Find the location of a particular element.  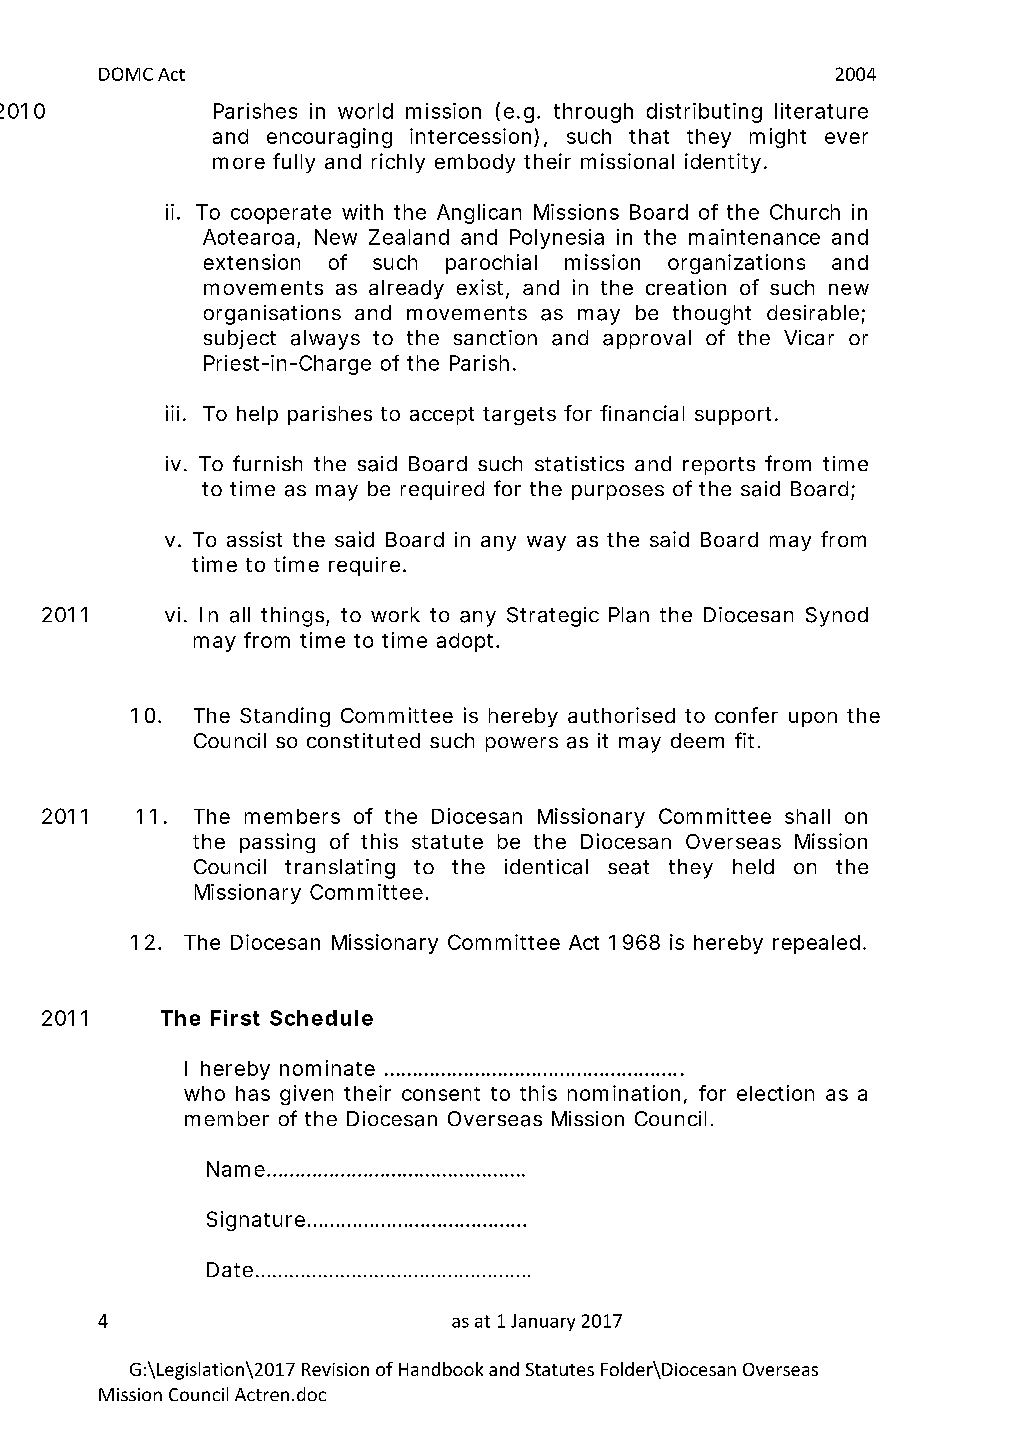

might is located at coordinates (778, 138).
